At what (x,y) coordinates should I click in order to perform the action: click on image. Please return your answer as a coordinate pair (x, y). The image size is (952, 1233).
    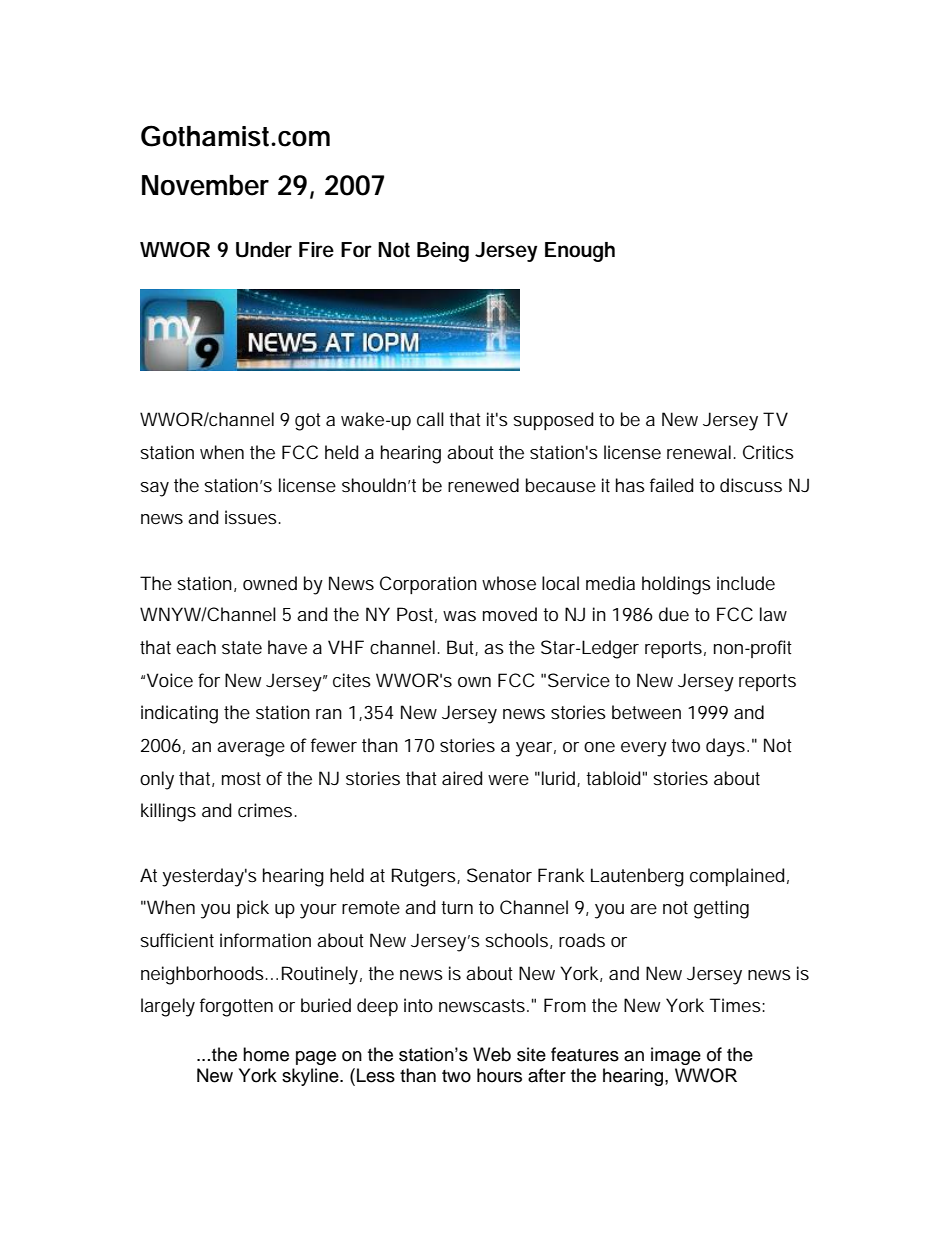
    Looking at the image, I should click on (676, 1056).
